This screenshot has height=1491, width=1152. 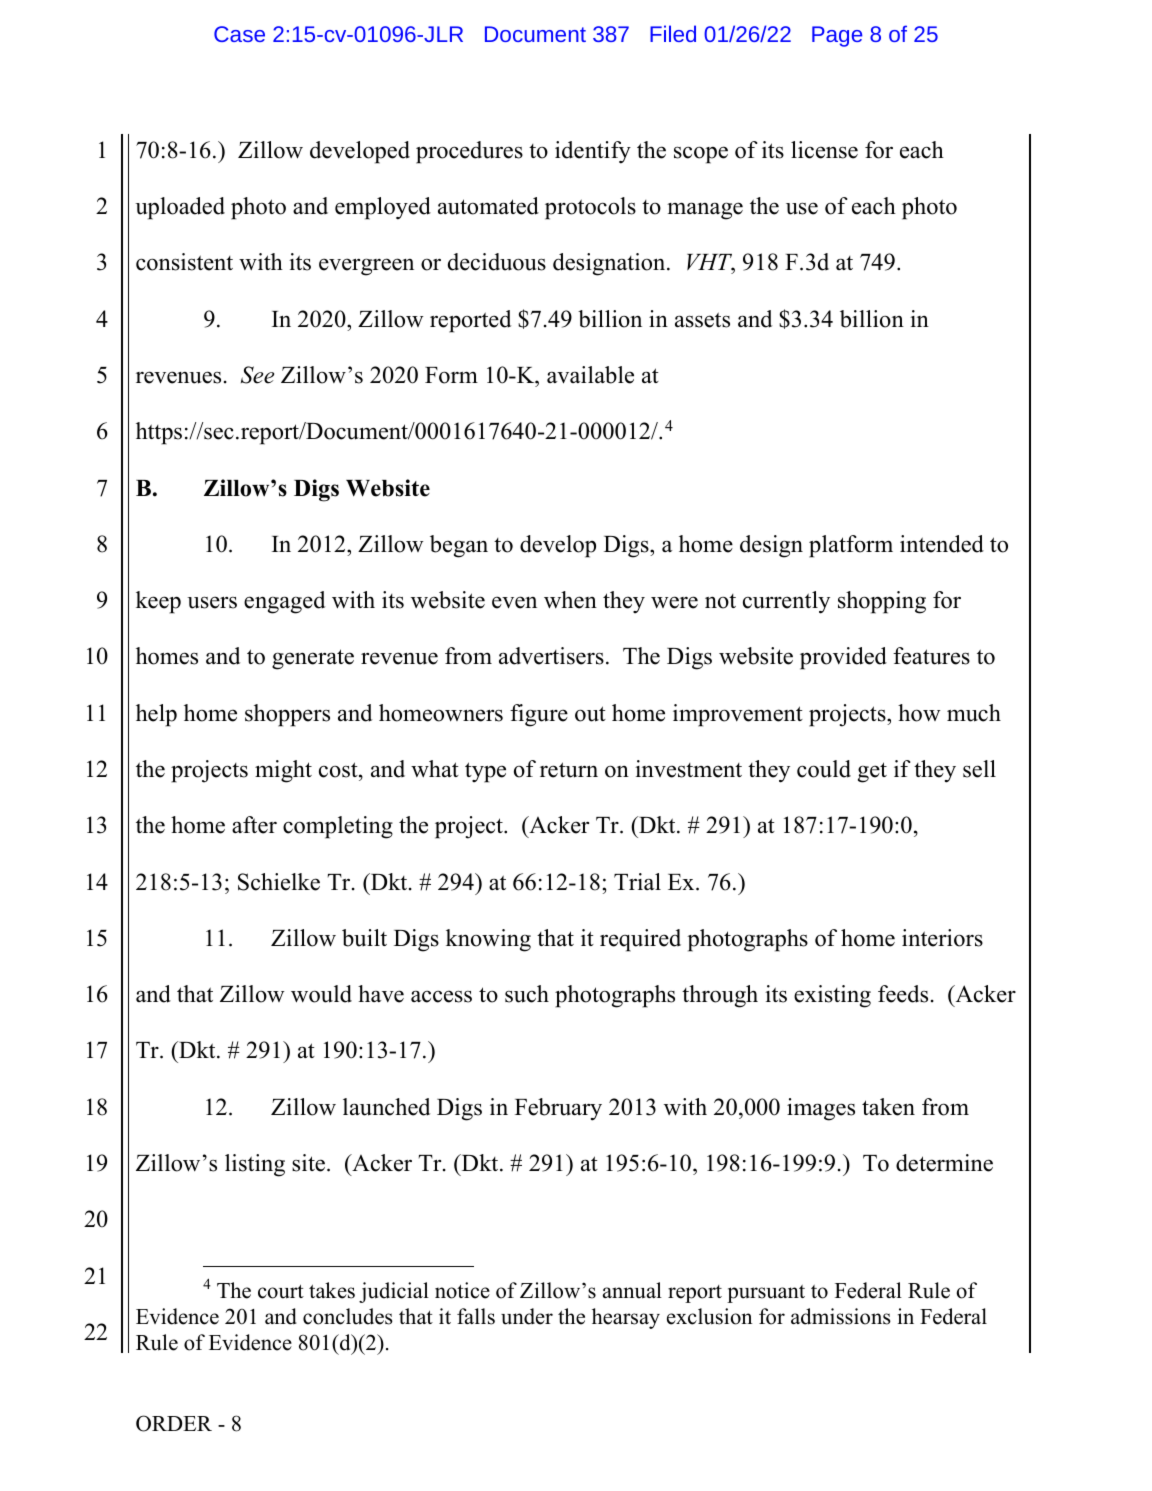 What do you see at coordinates (593, 152) in the screenshot?
I see `identify` at bounding box center [593, 152].
